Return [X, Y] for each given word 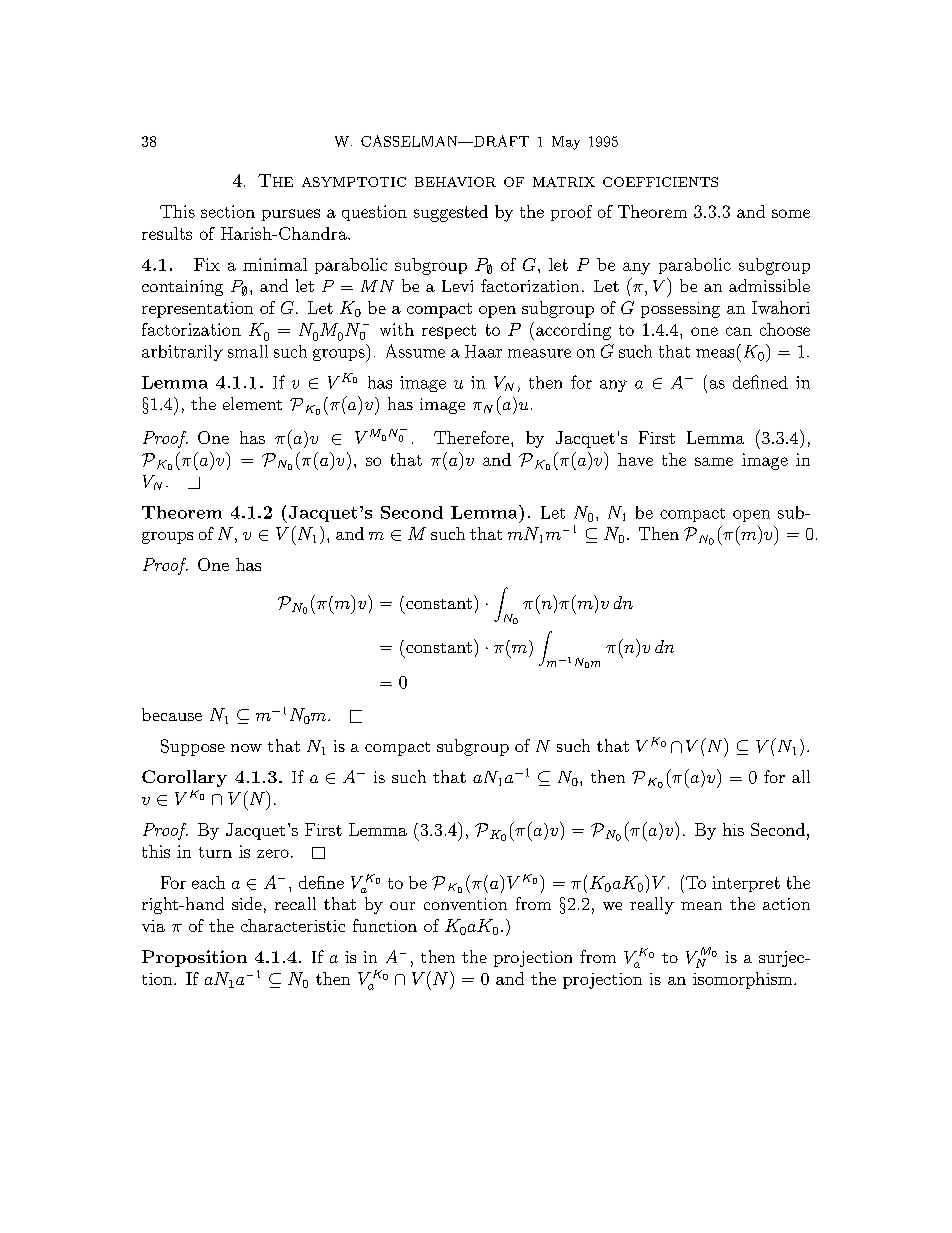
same [714, 461]
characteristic [293, 925]
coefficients [660, 182]
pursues [291, 215]
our [402, 906]
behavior [455, 182]
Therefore [473, 437]
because [172, 714]
